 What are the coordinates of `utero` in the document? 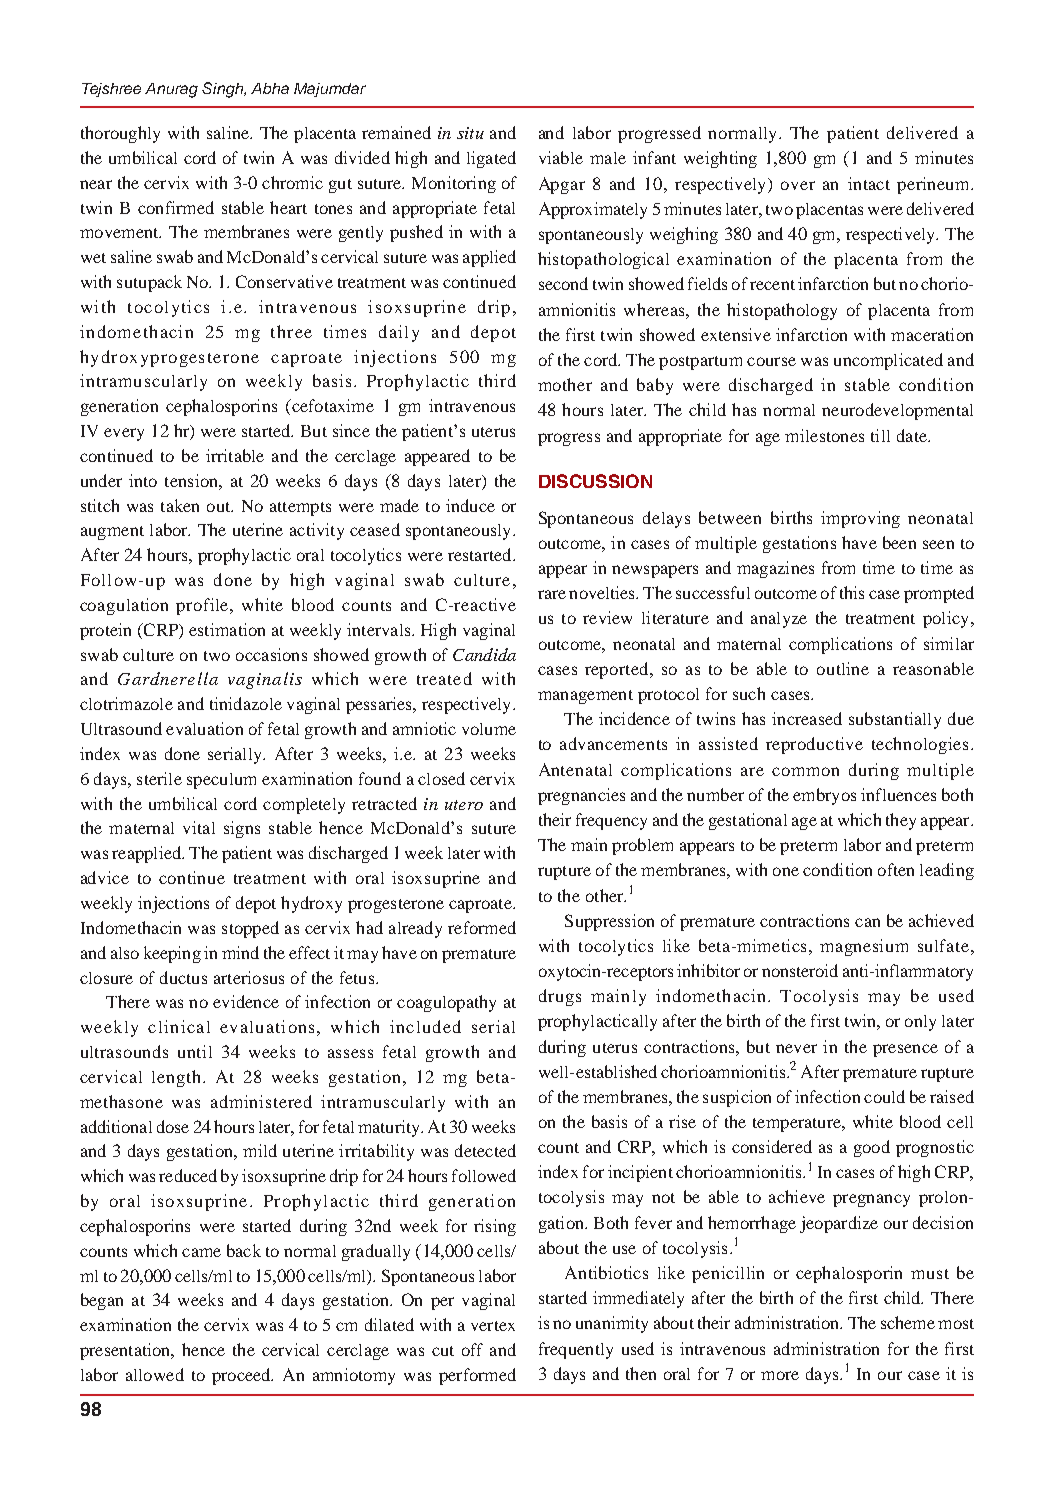 It's located at (464, 805).
